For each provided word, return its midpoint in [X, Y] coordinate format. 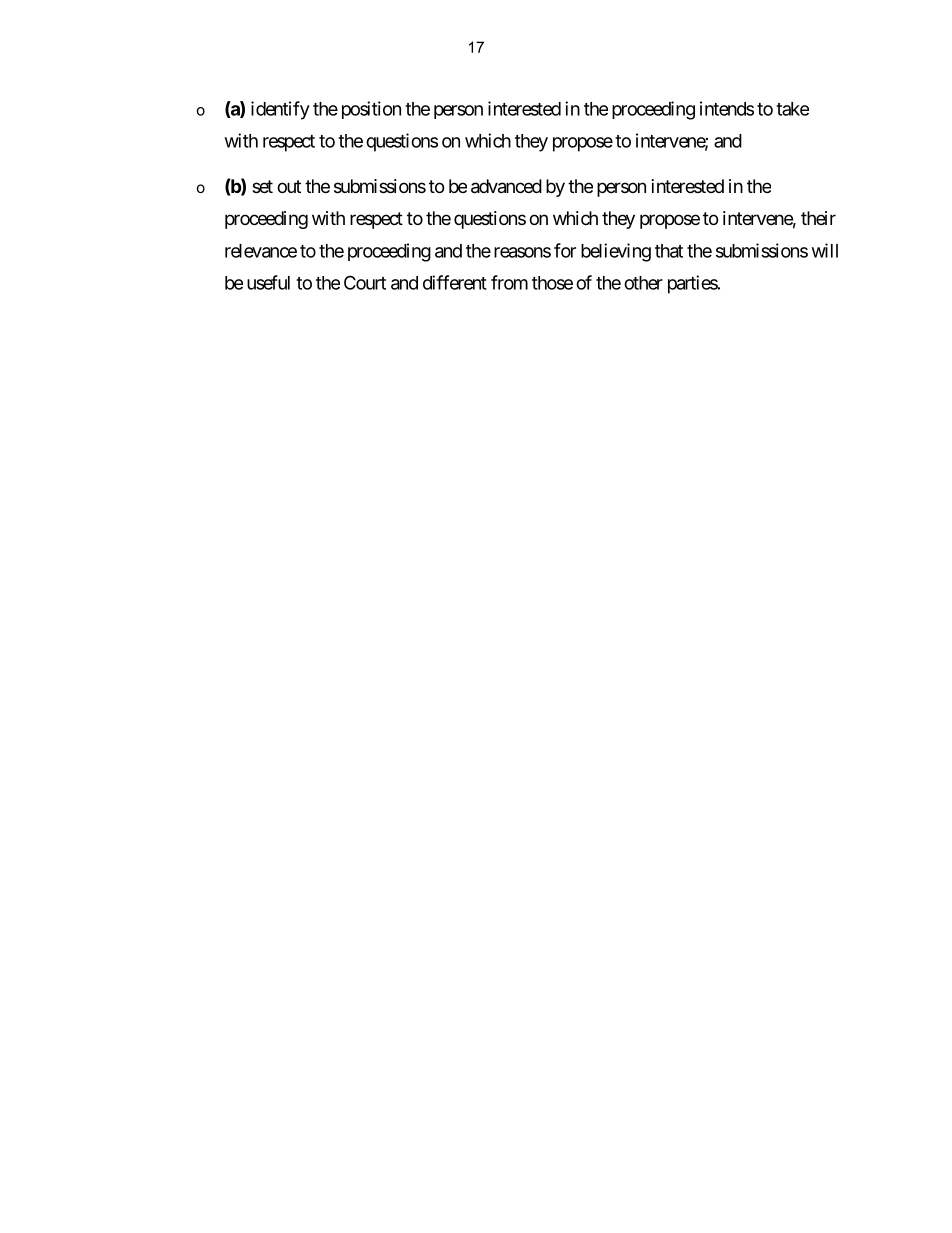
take [792, 109]
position [371, 110]
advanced [506, 186]
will [825, 250]
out [289, 186]
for [565, 250]
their [818, 218]
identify [280, 110]
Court [365, 282]
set [262, 186]
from [509, 282]
